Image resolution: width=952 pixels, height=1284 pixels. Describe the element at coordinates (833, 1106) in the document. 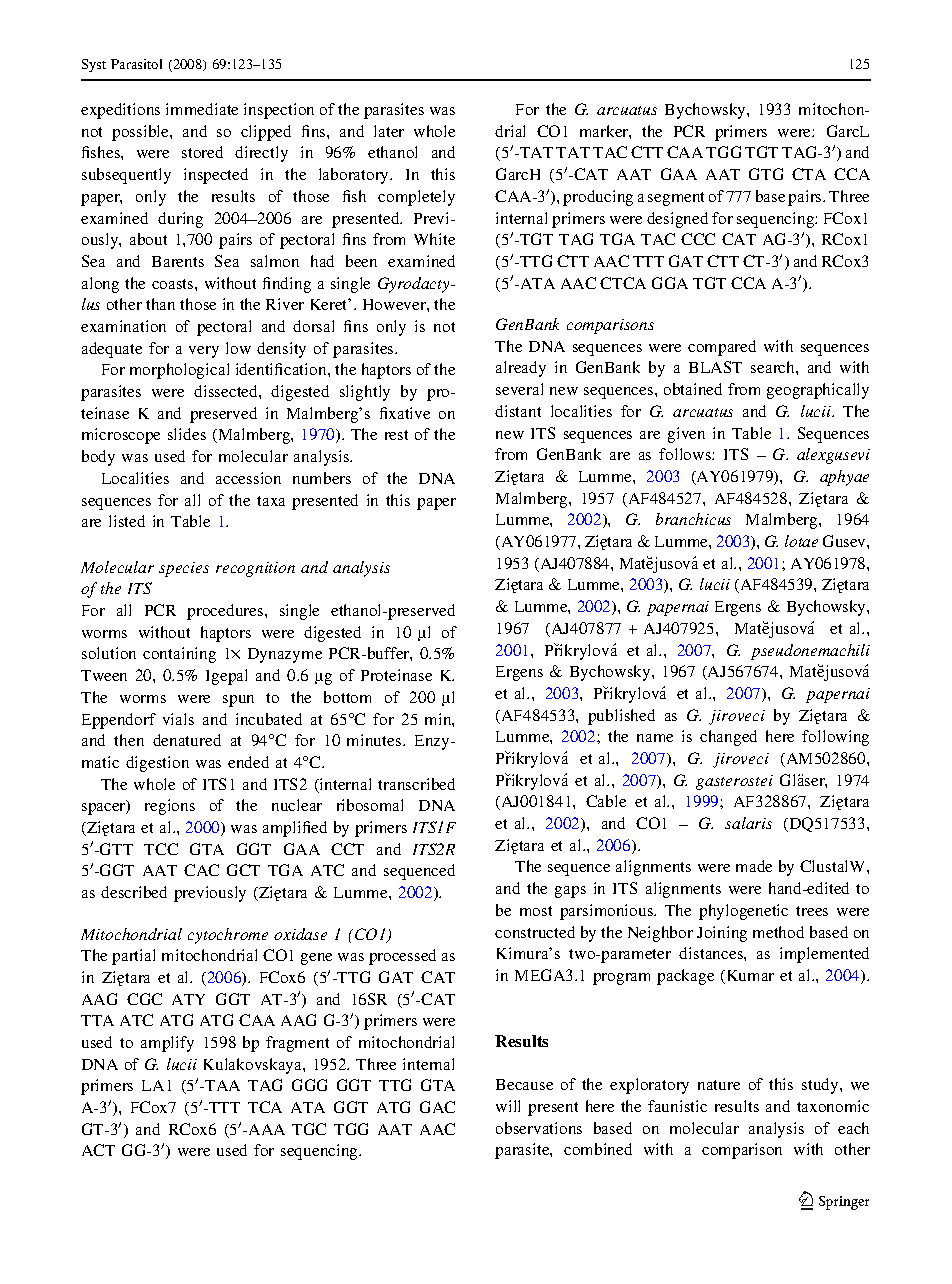

I see `taxonomic` at that location.
